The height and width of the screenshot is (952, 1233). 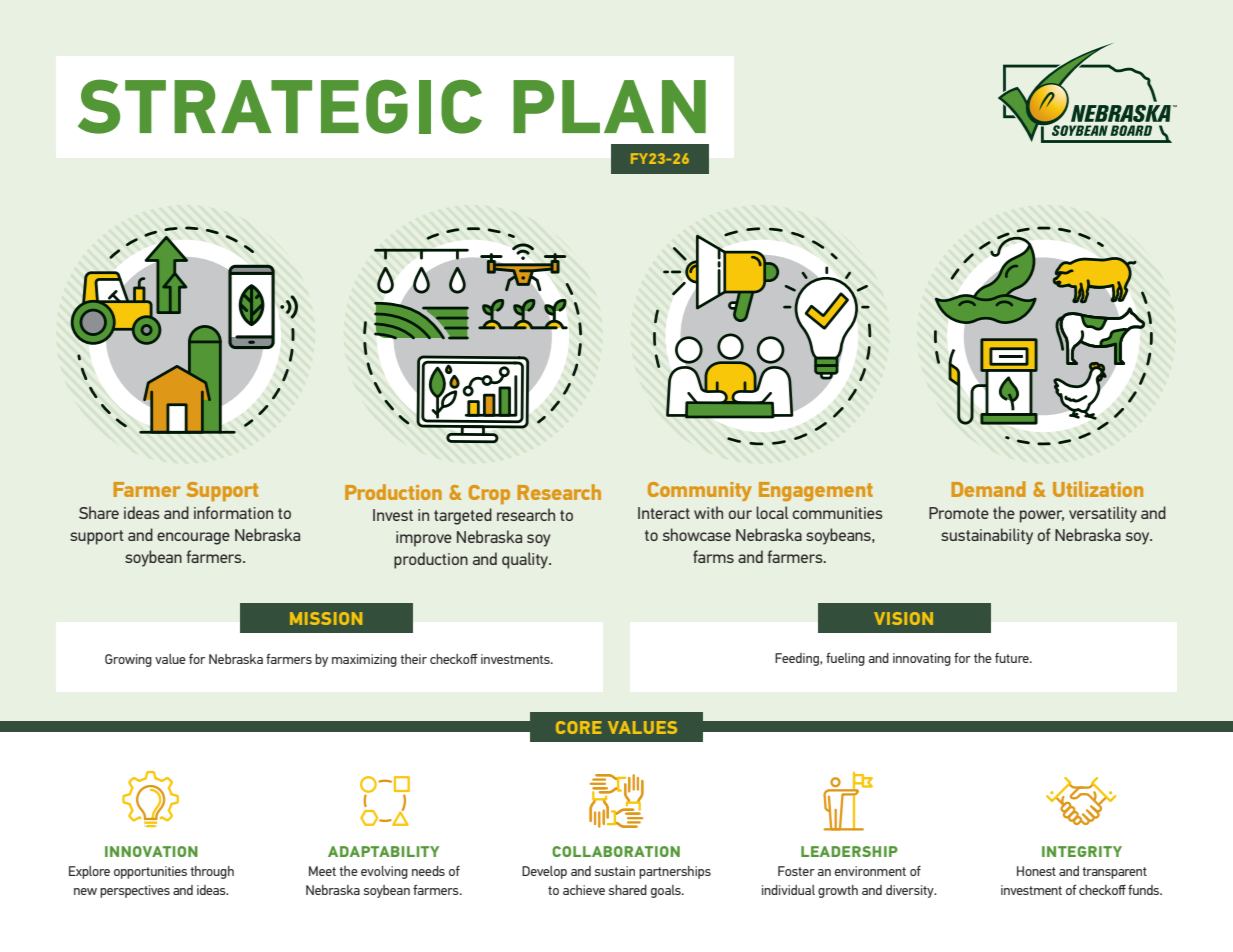 I want to click on Demand, so click(x=988, y=489).
